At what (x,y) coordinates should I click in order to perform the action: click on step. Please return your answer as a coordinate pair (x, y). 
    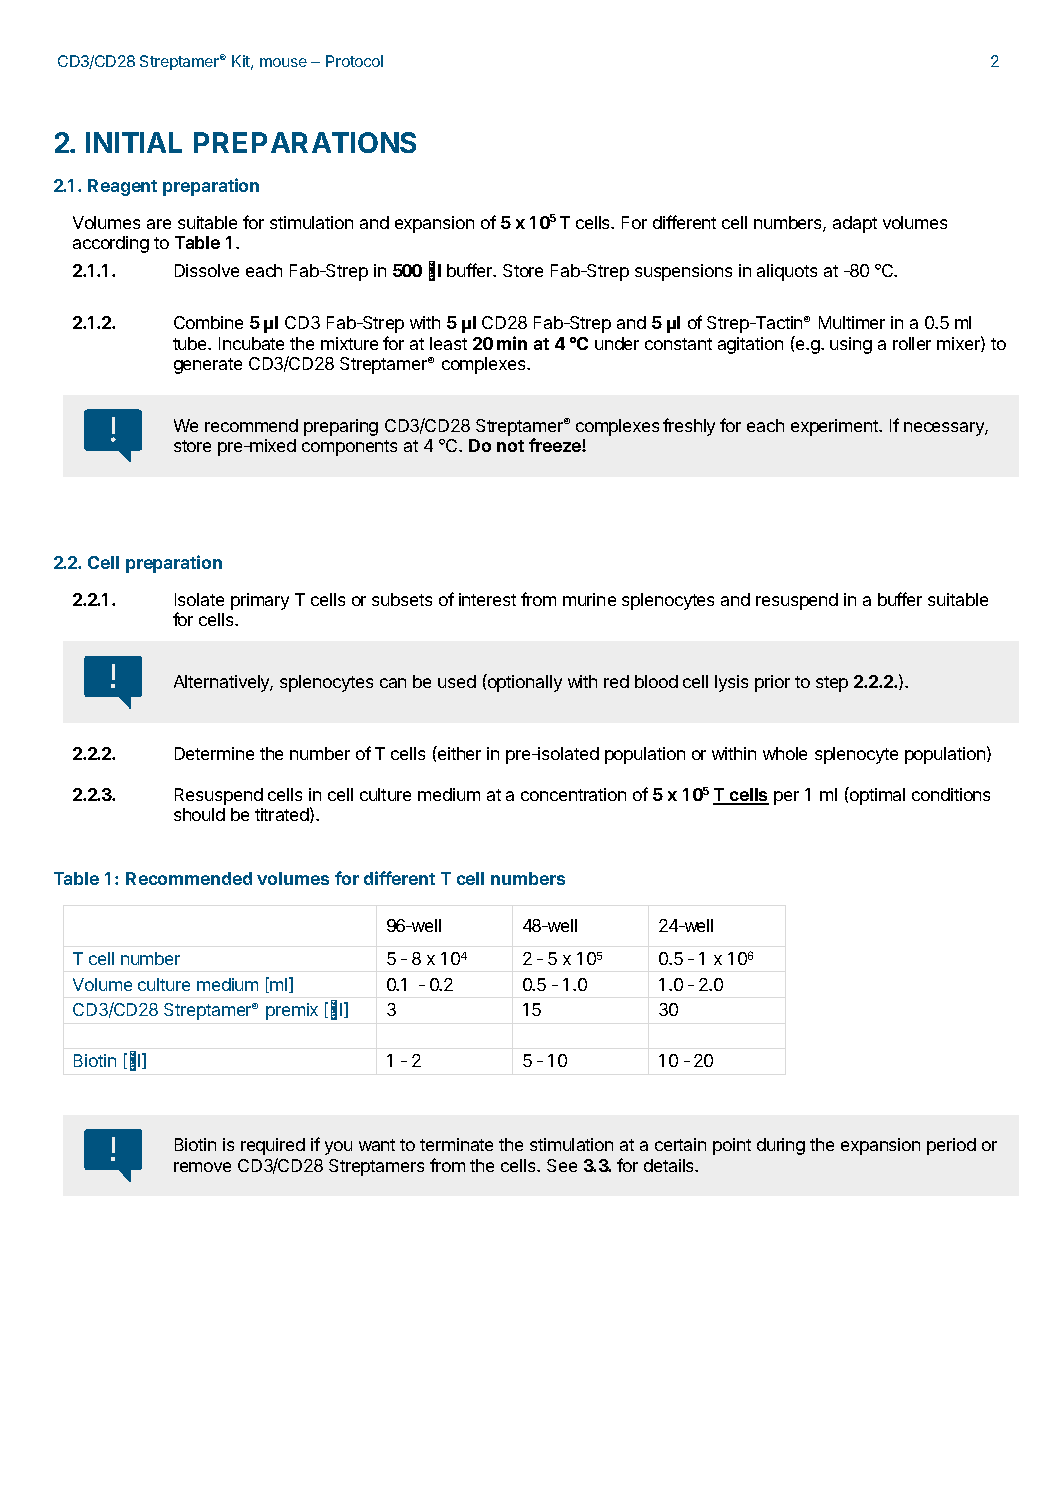
    Looking at the image, I should click on (832, 684).
